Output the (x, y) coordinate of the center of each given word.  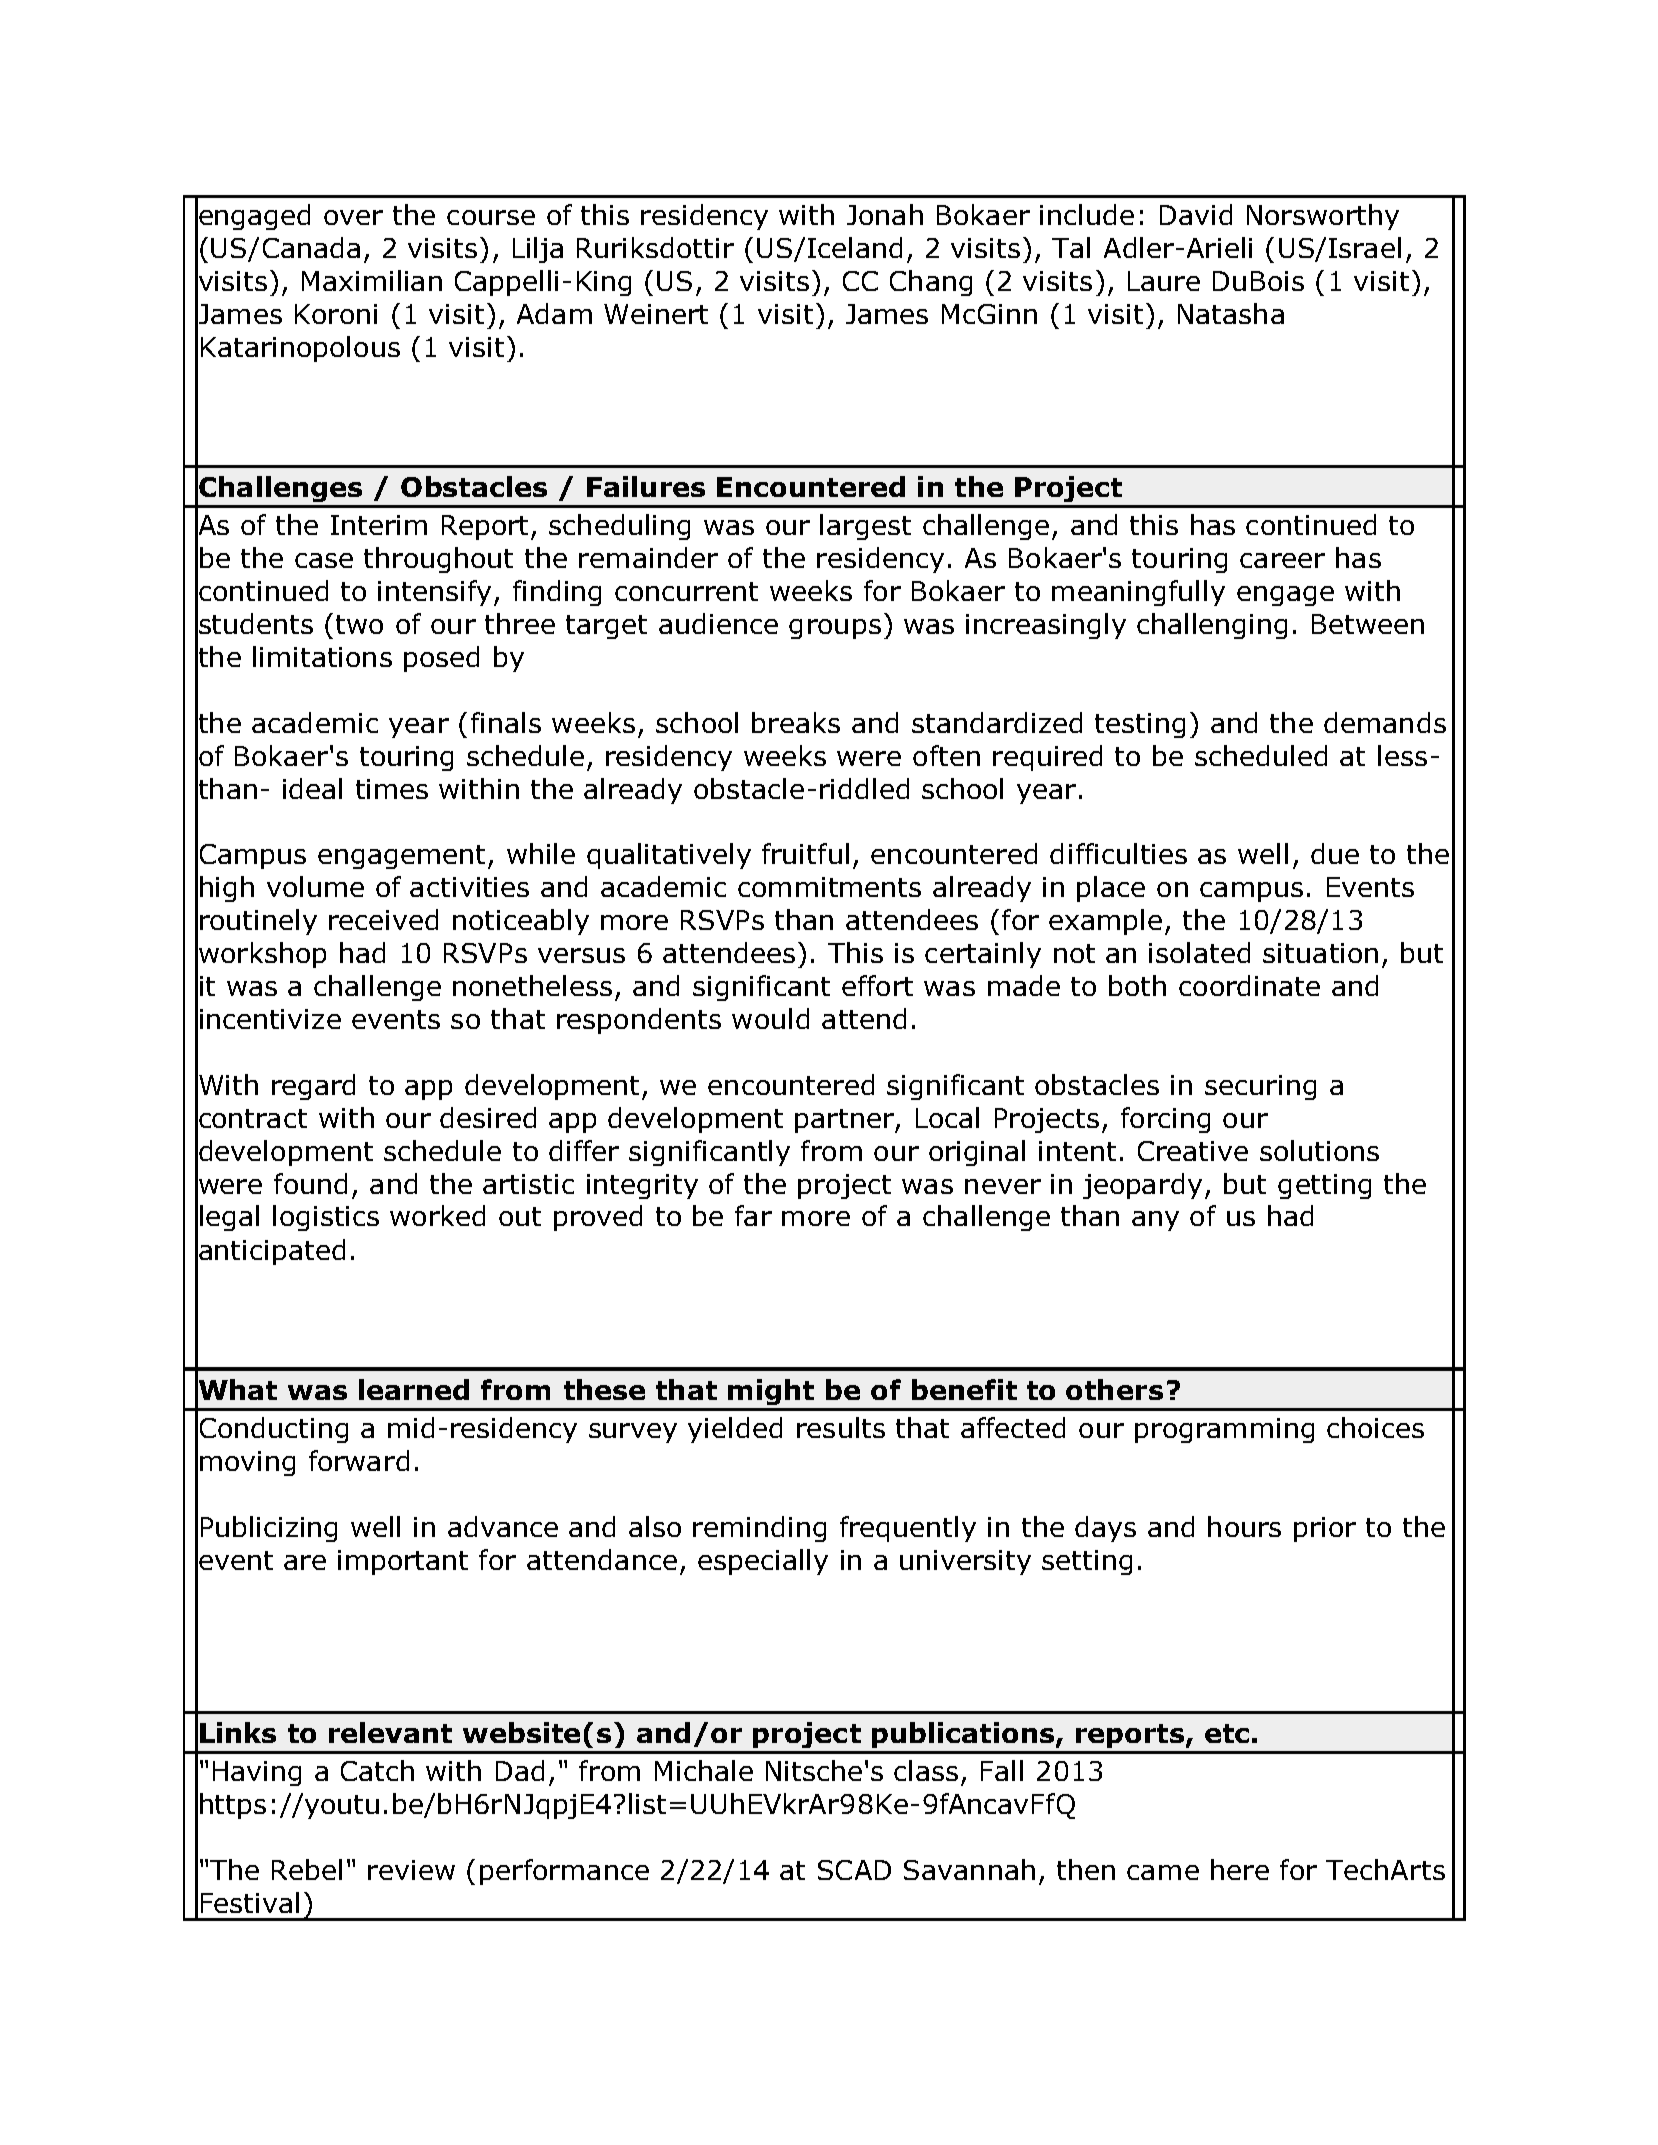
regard (313, 1087)
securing (1260, 1087)
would (770, 1018)
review (411, 1870)
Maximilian (372, 280)
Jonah (885, 214)
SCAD (854, 1870)
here (1240, 1869)
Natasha (1231, 313)
